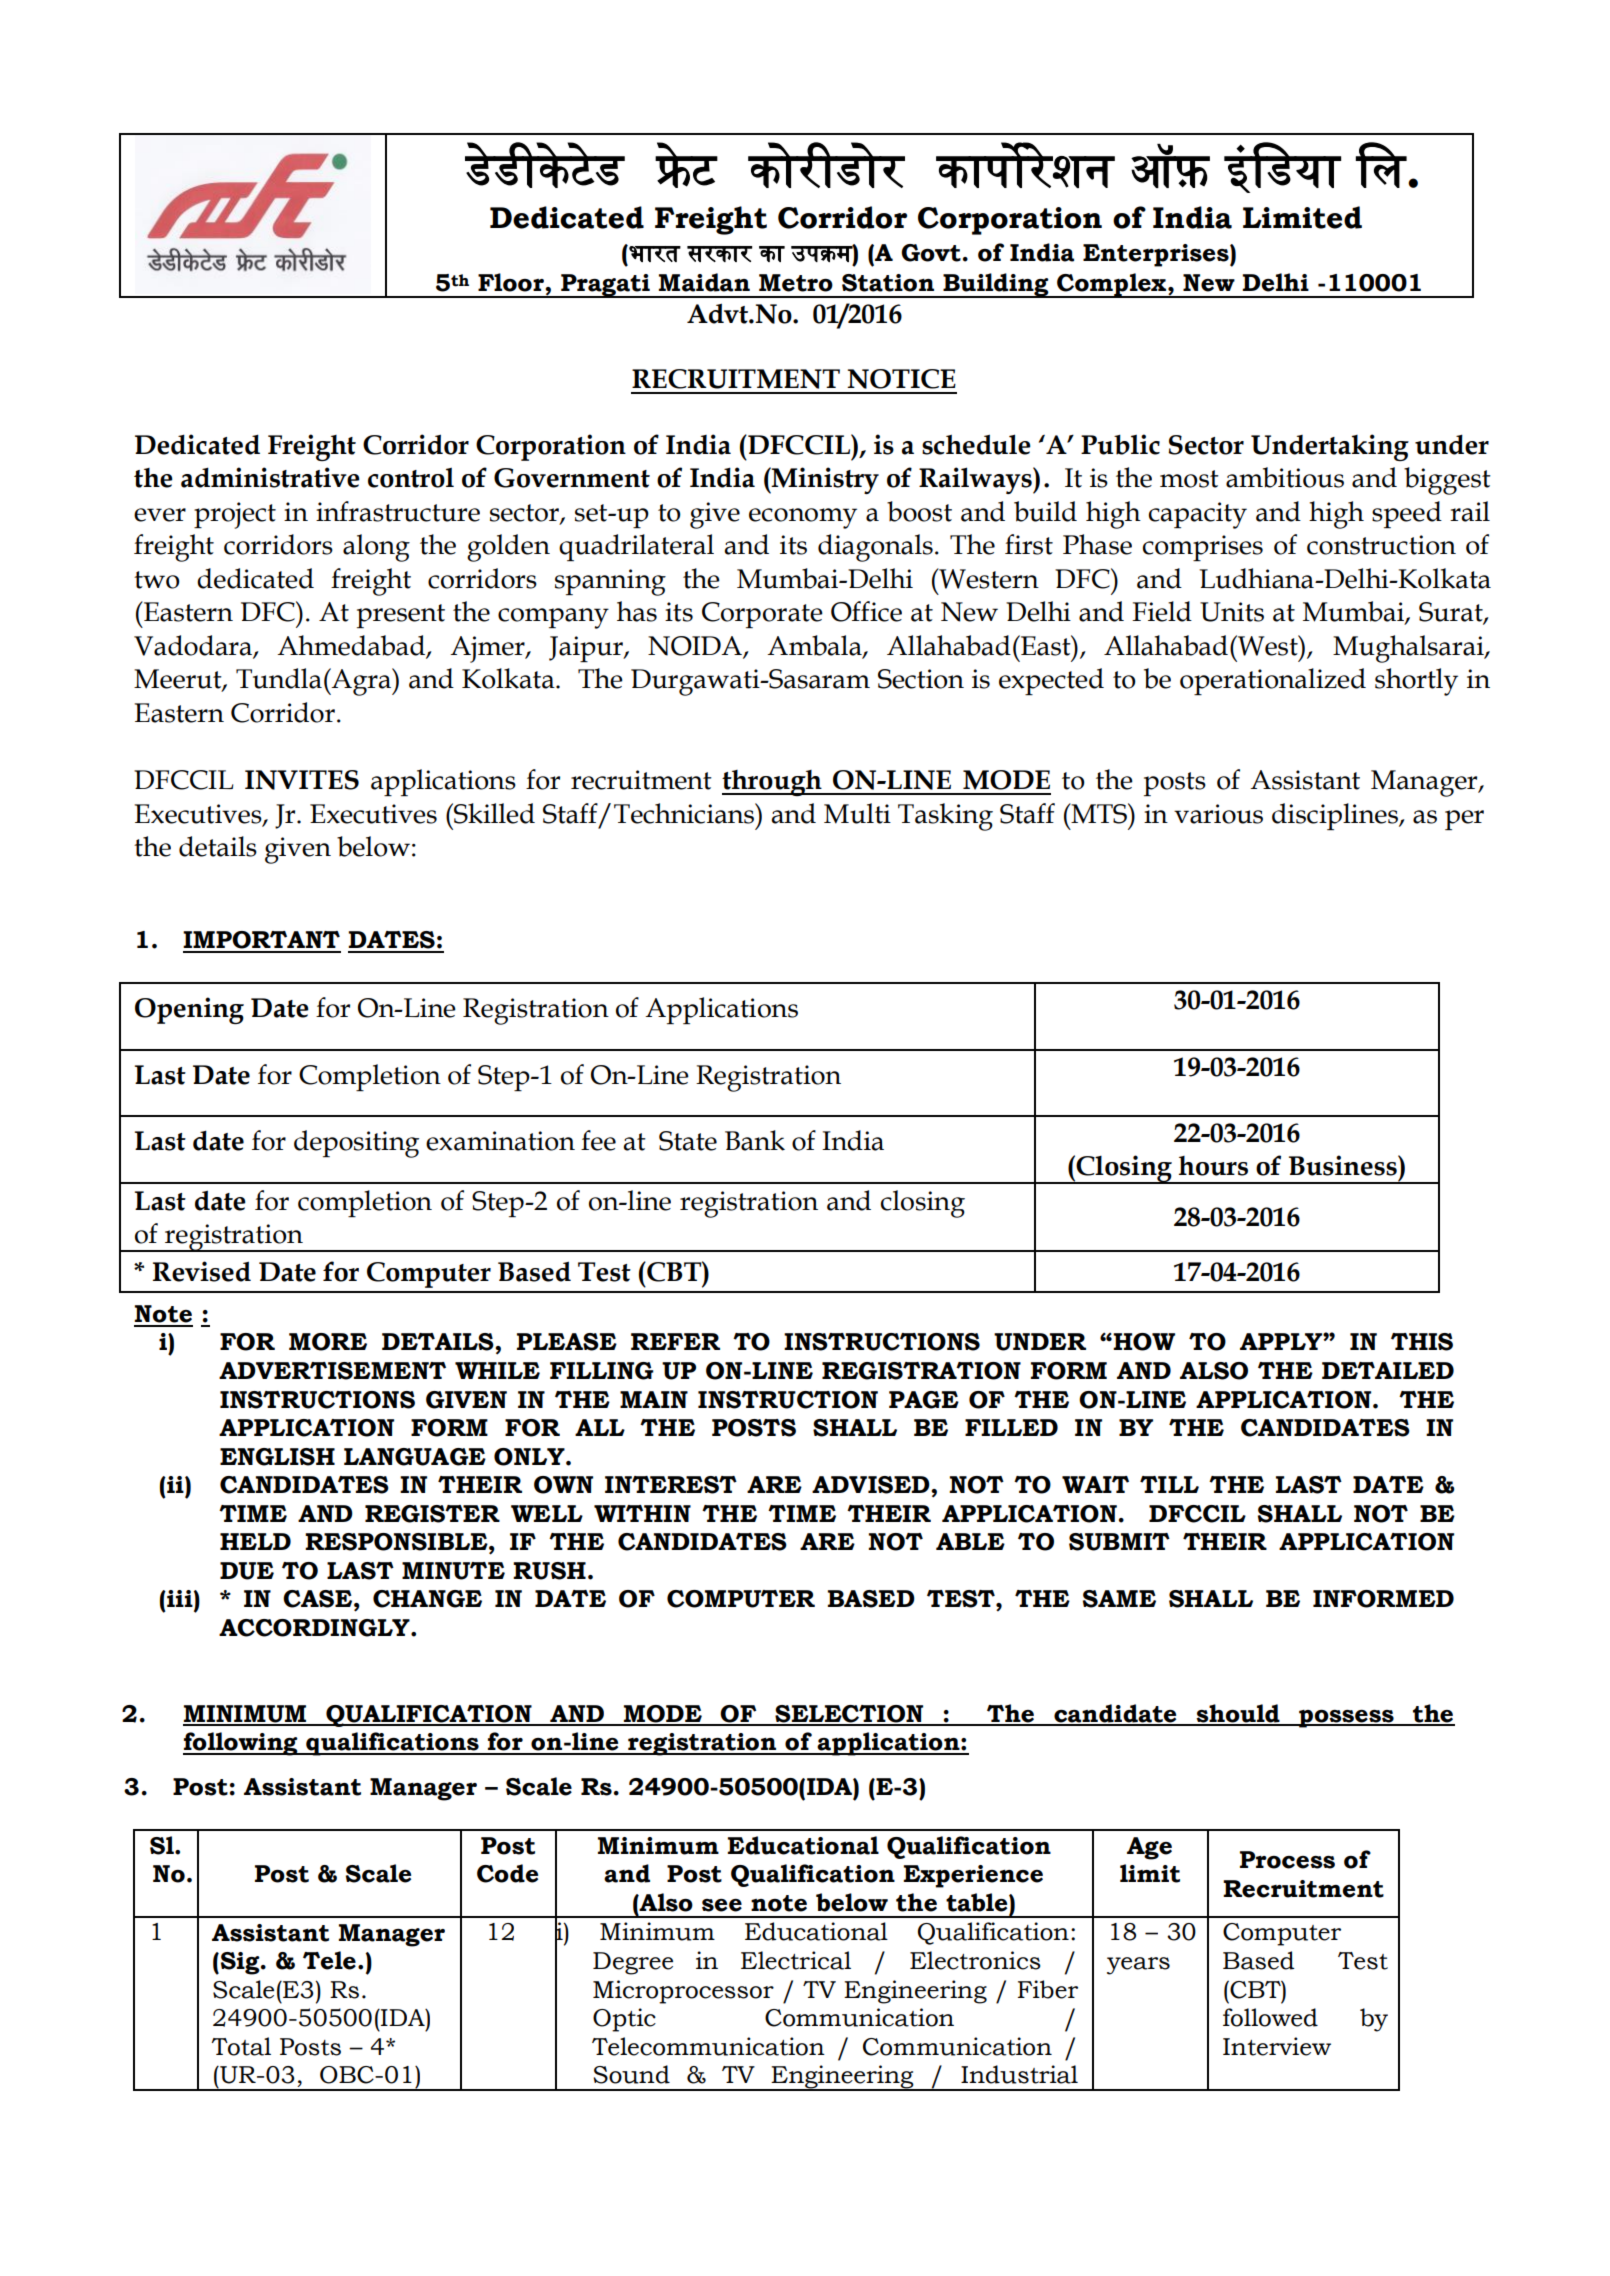  Describe the element at coordinates (755, 1140) in the page. I see `Bank` at that location.
